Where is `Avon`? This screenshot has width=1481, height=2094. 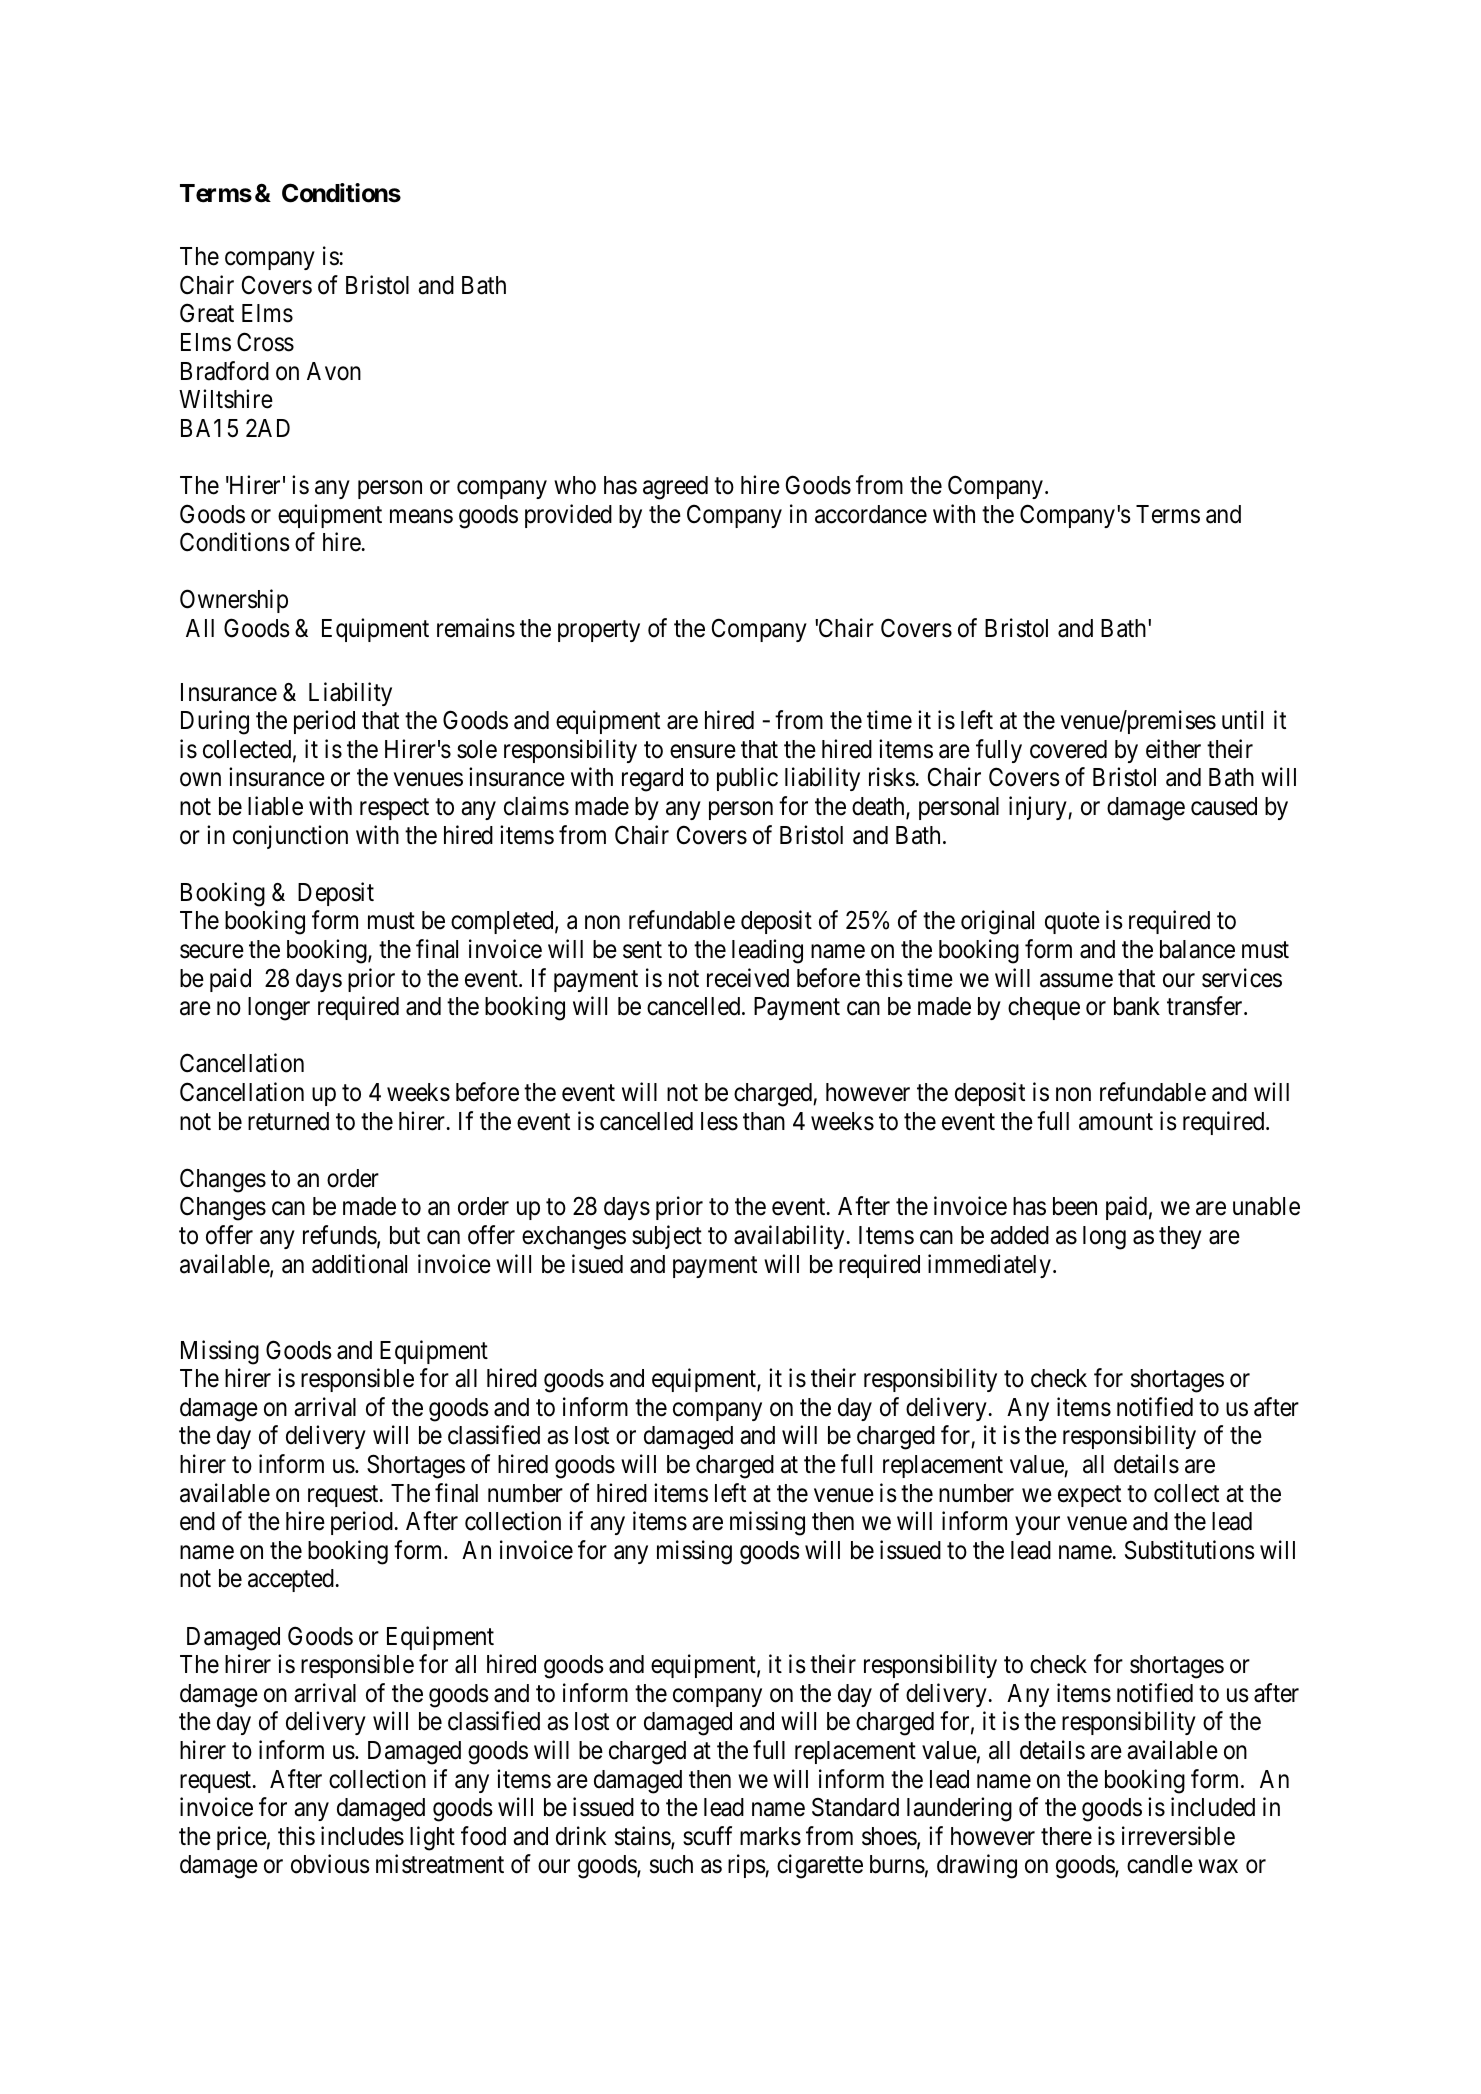
Avon is located at coordinates (334, 371).
